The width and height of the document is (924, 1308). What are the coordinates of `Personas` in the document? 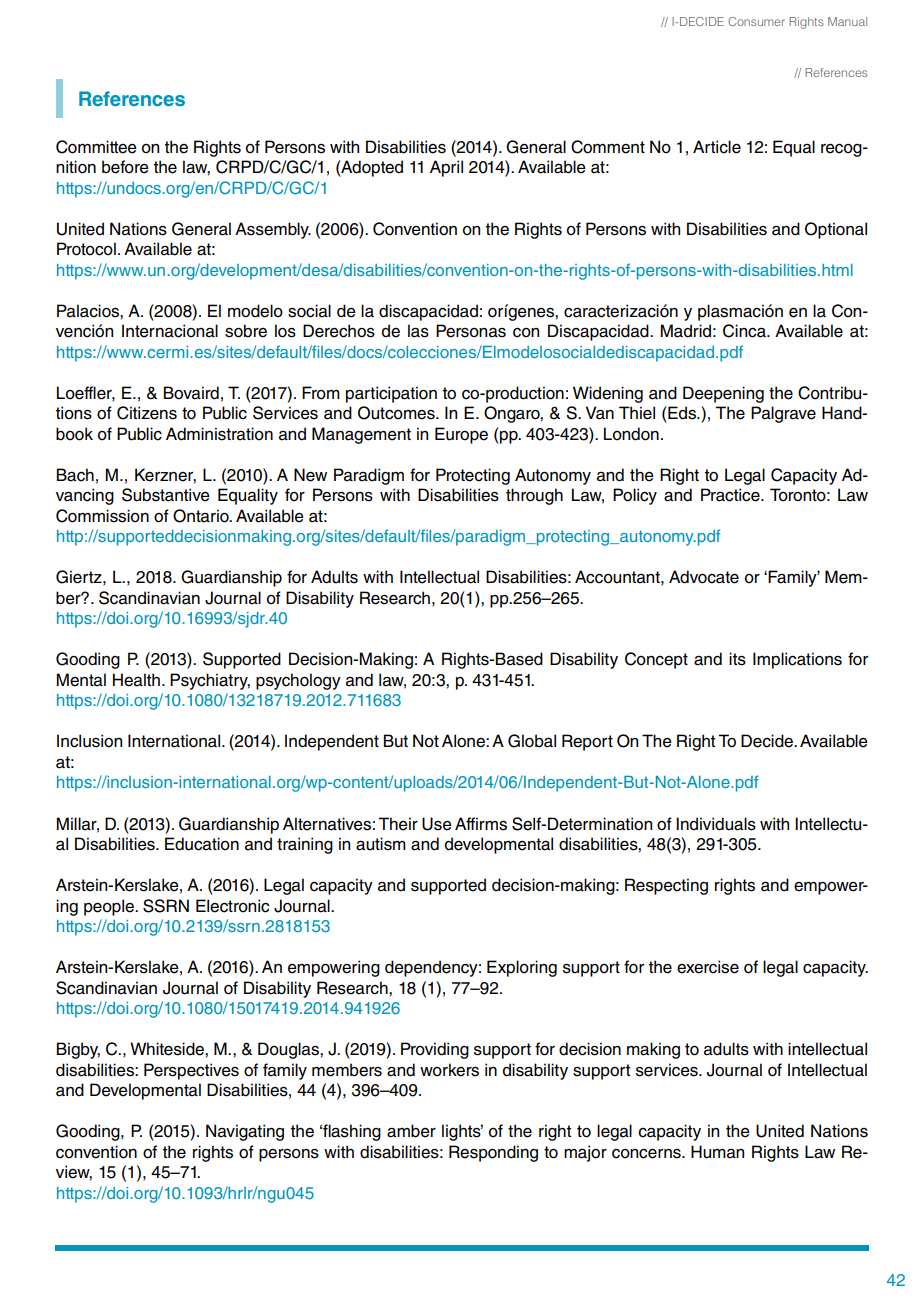 It's located at (471, 331).
